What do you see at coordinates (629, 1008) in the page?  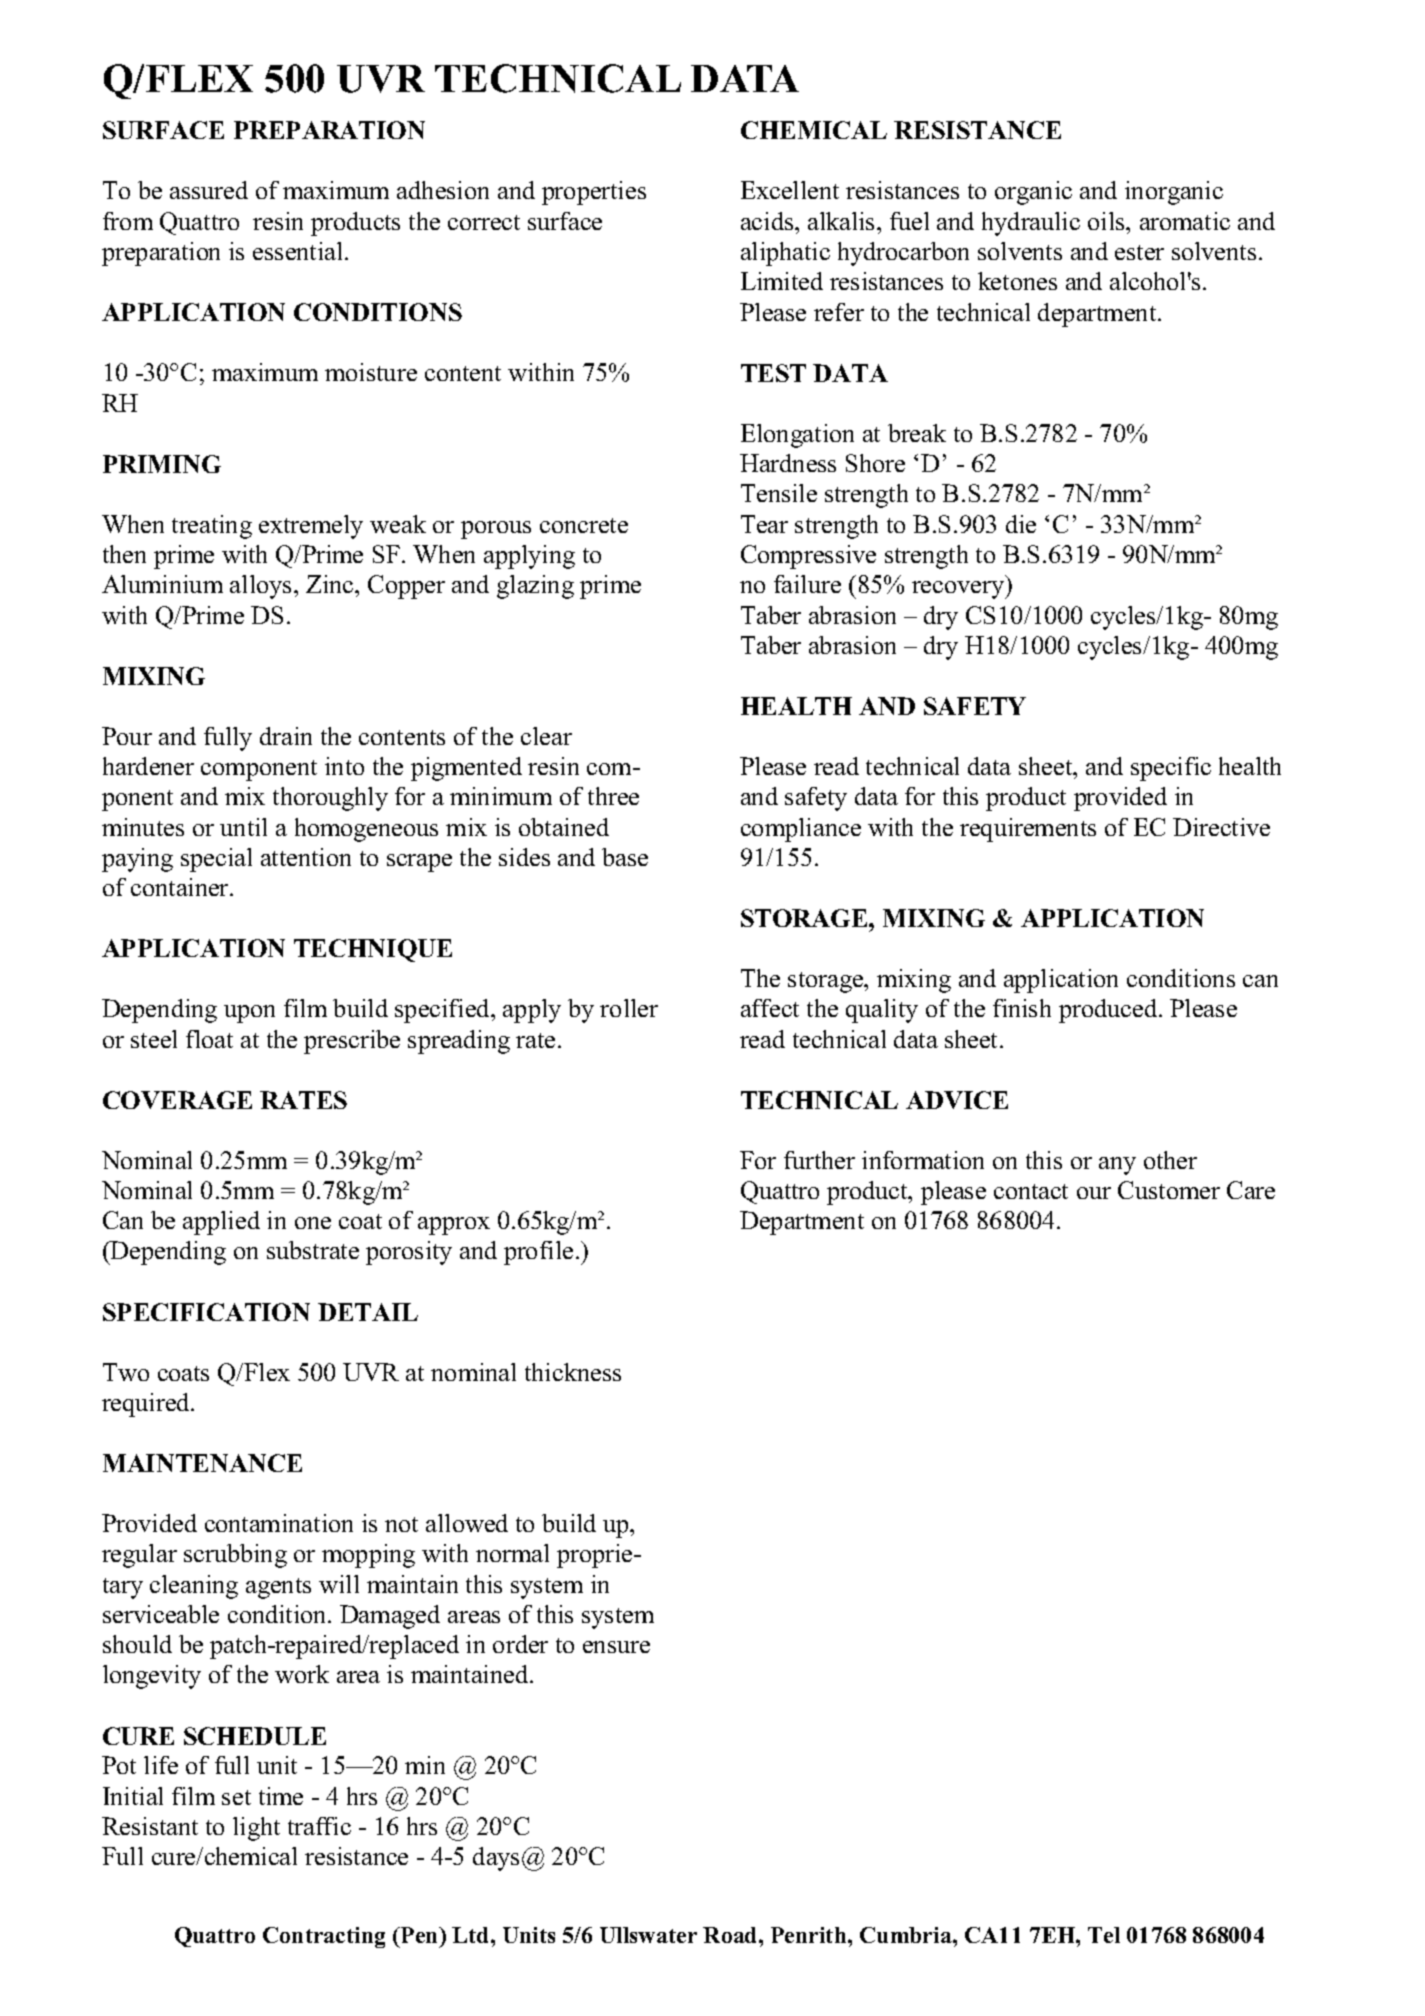 I see `roller` at bounding box center [629, 1008].
